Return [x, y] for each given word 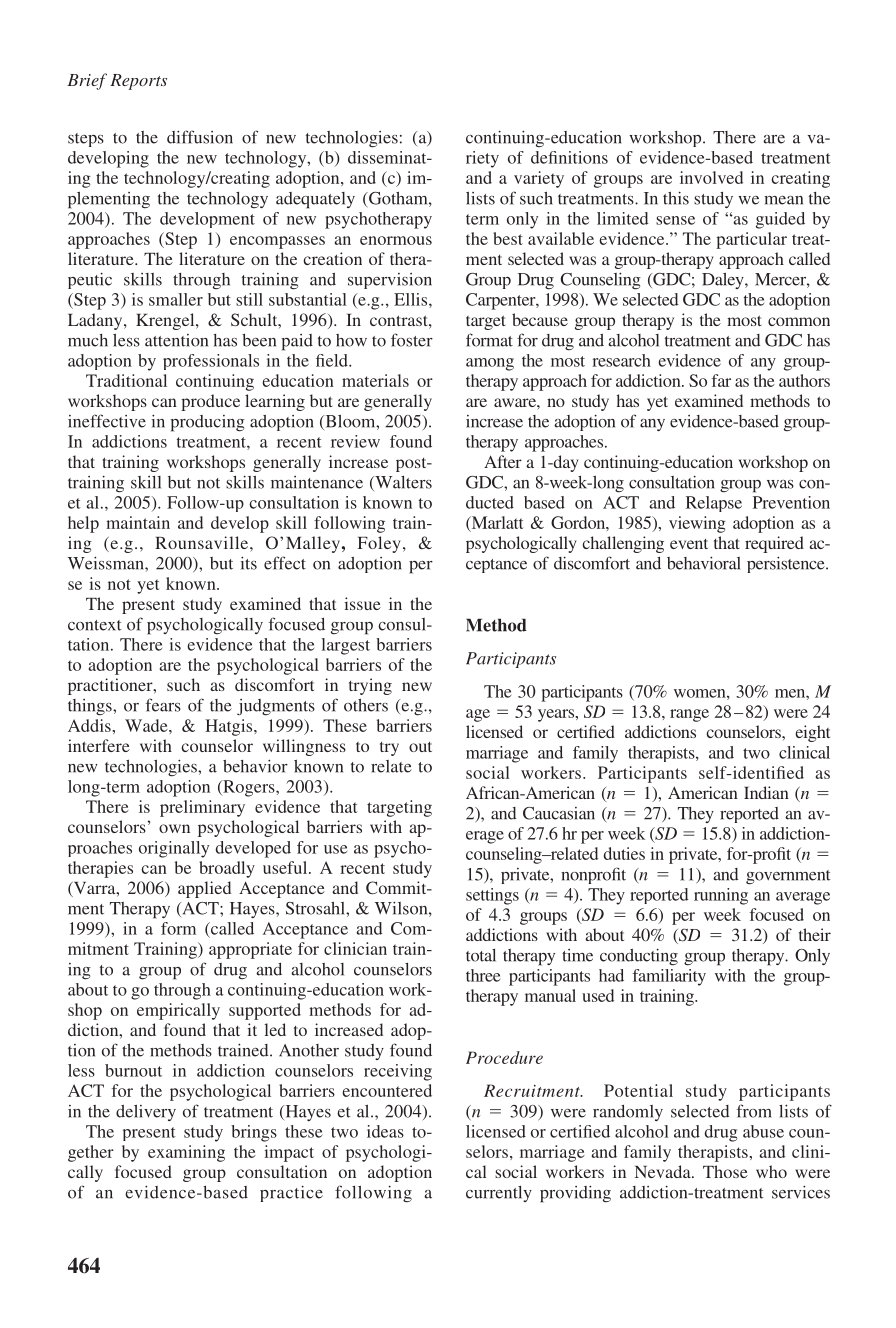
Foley [379, 544]
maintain [138, 522]
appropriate [250, 950]
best [508, 238]
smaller [176, 299]
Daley [724, 281]
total [481, 955]
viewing [697, 524]
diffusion [200, 137]
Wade [147, 725]
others [366, 705]
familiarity [669, 977]
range [689, 715]
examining [186, 1153]
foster [412, 340]
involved [711, 177]
